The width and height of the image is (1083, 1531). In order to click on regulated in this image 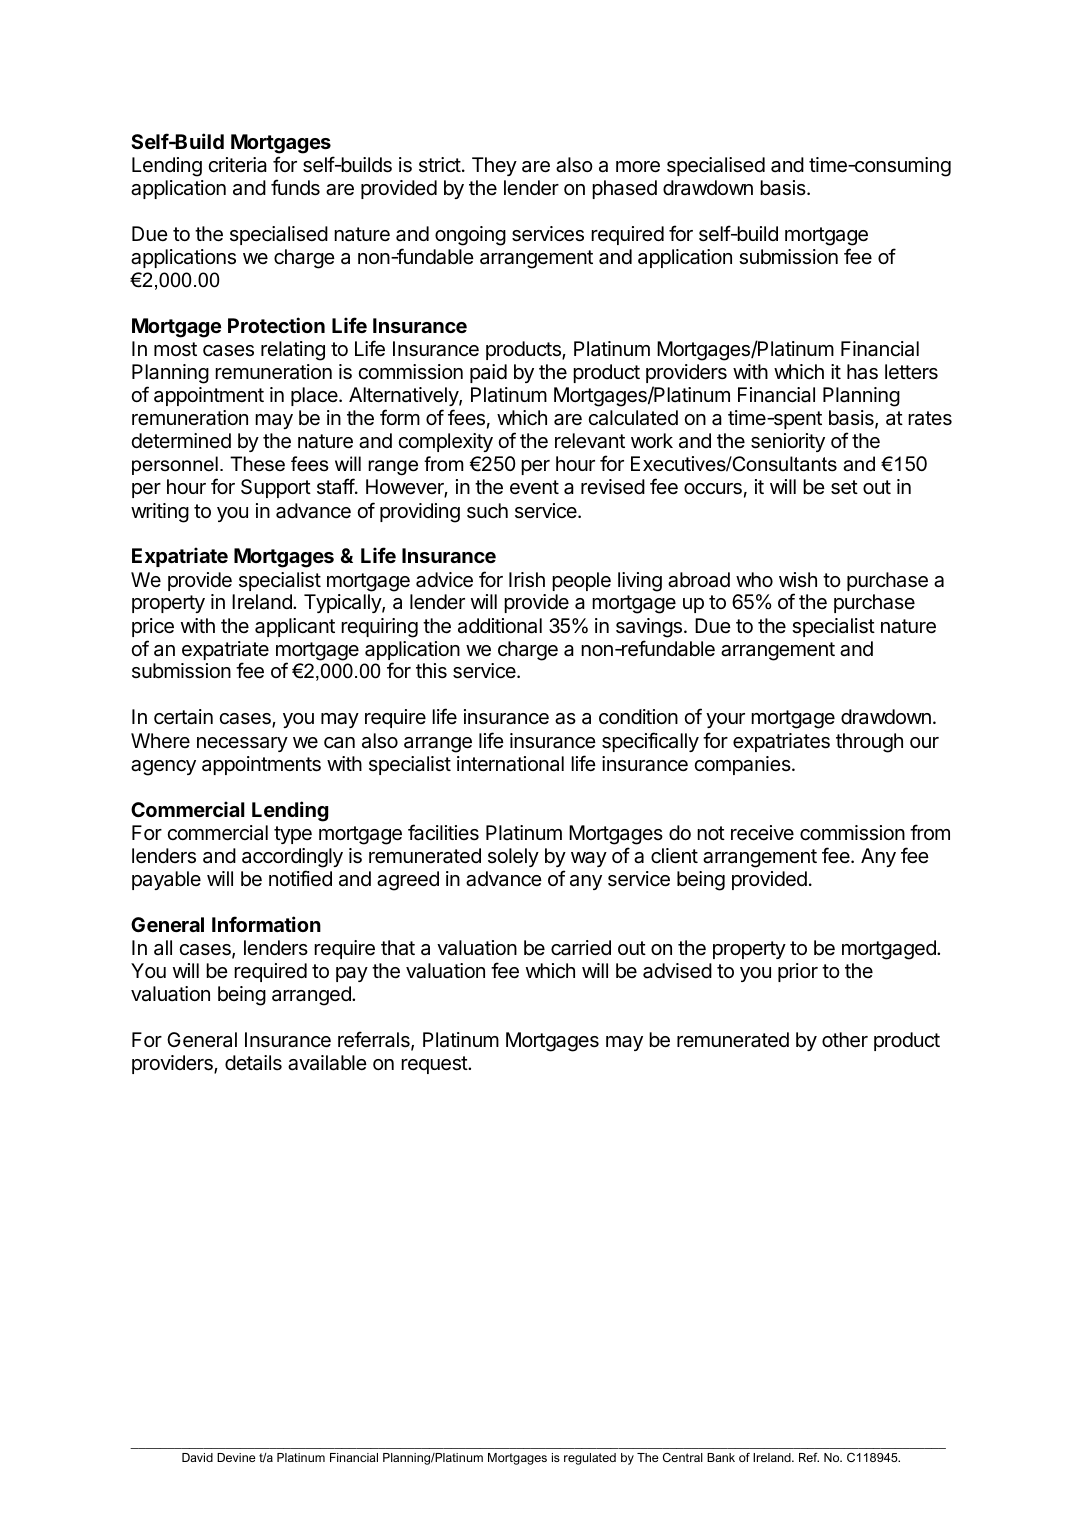, I will do `click(590, 1459)`.
